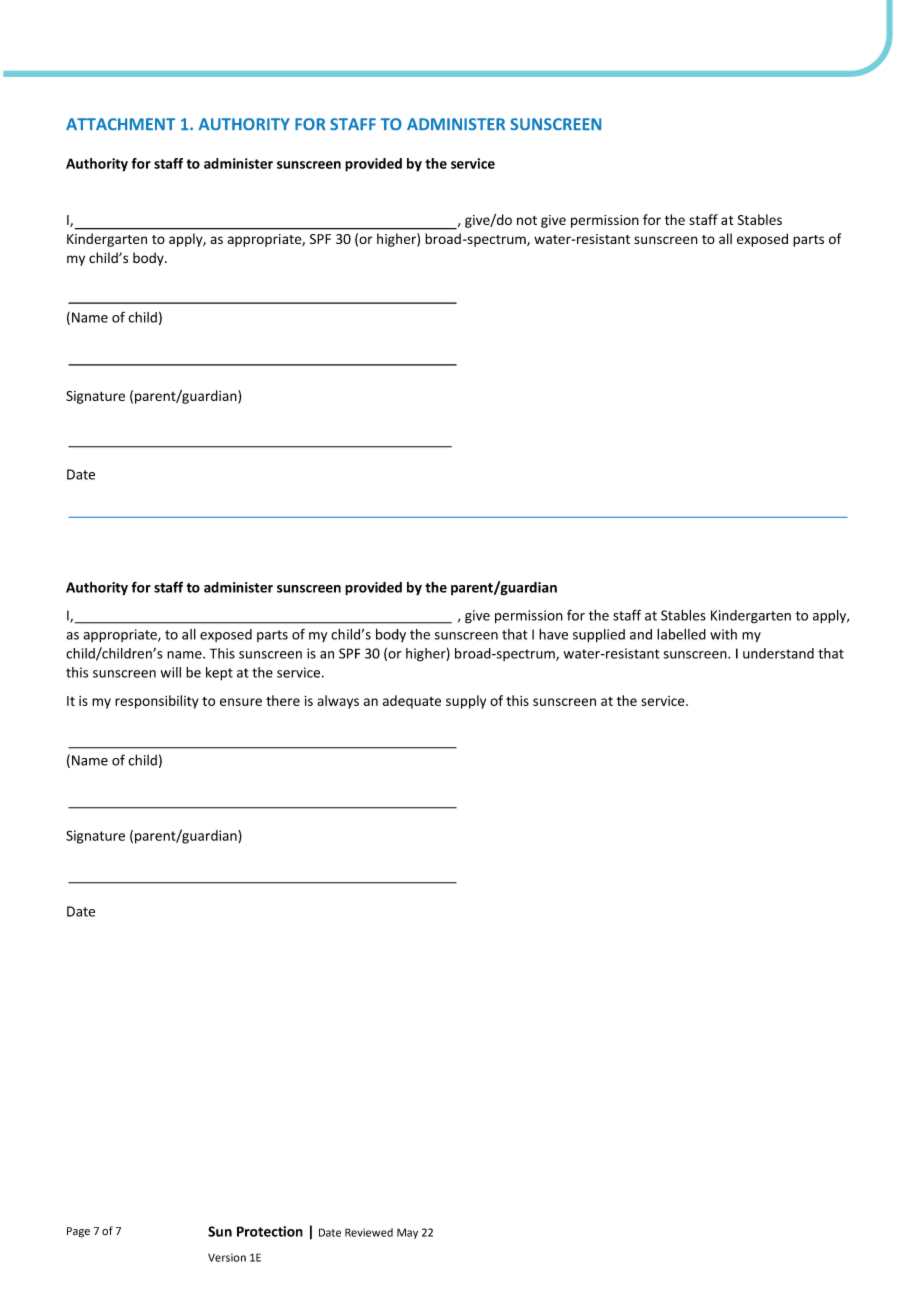 The image size is (924, 1308). I want to click on ATTACHMENT, so click(120, 124).
